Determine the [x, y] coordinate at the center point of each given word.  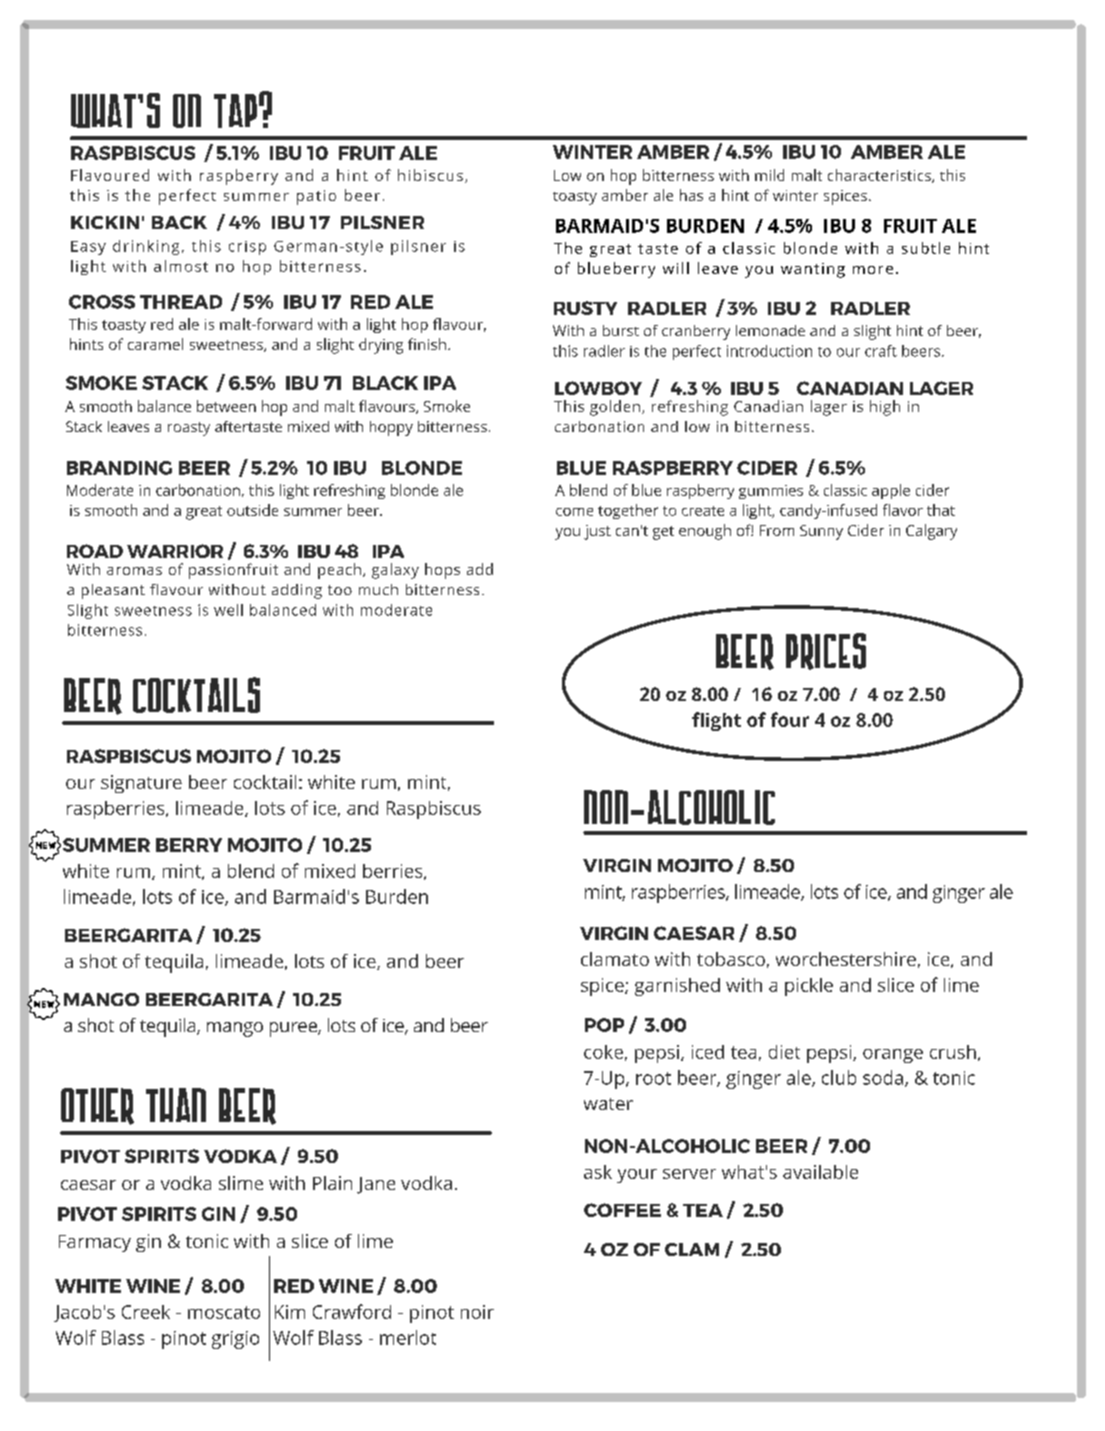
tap [235, 111]
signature [141, 784]
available [820, 1172]
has [691, 195]
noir [477, 1312]
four [790, 719]
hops [442, 571]
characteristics [880, 176]
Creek [146, 1312]
